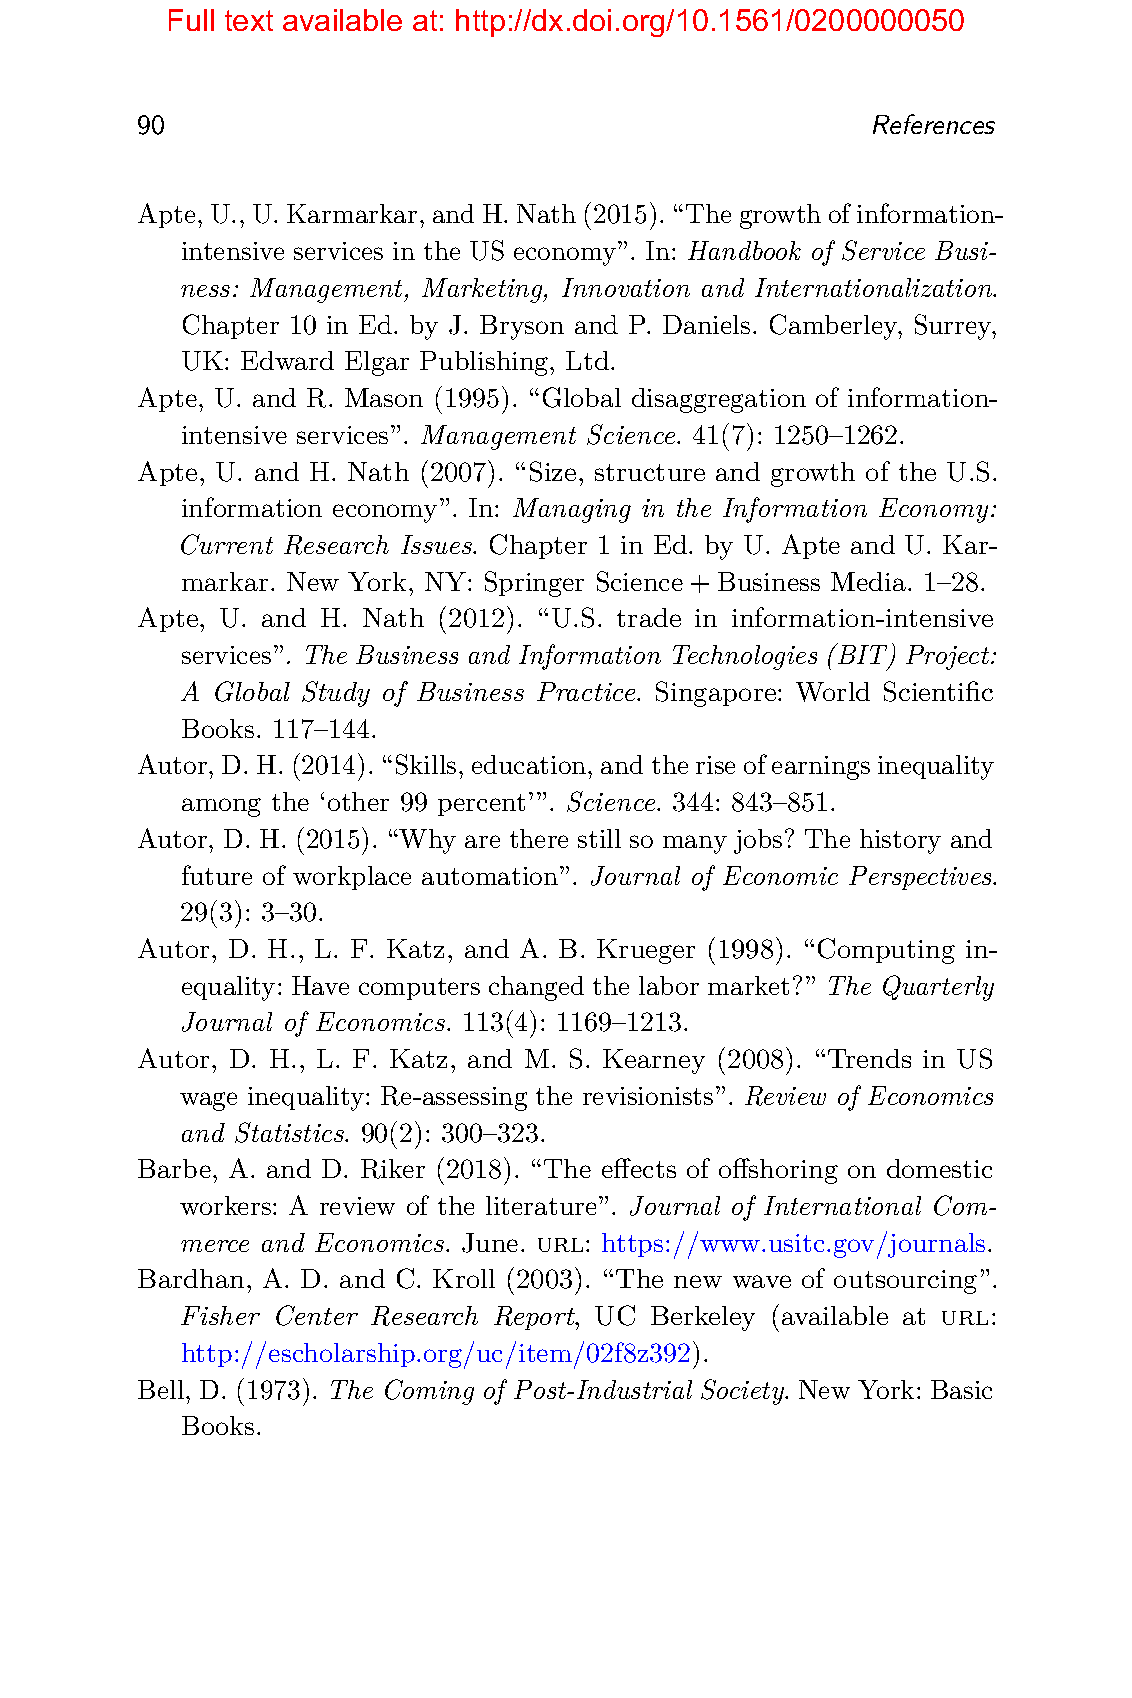  What do you see at coordinates (536, 988) in the document?
I see `changed` at bounding box center [536, 988].
